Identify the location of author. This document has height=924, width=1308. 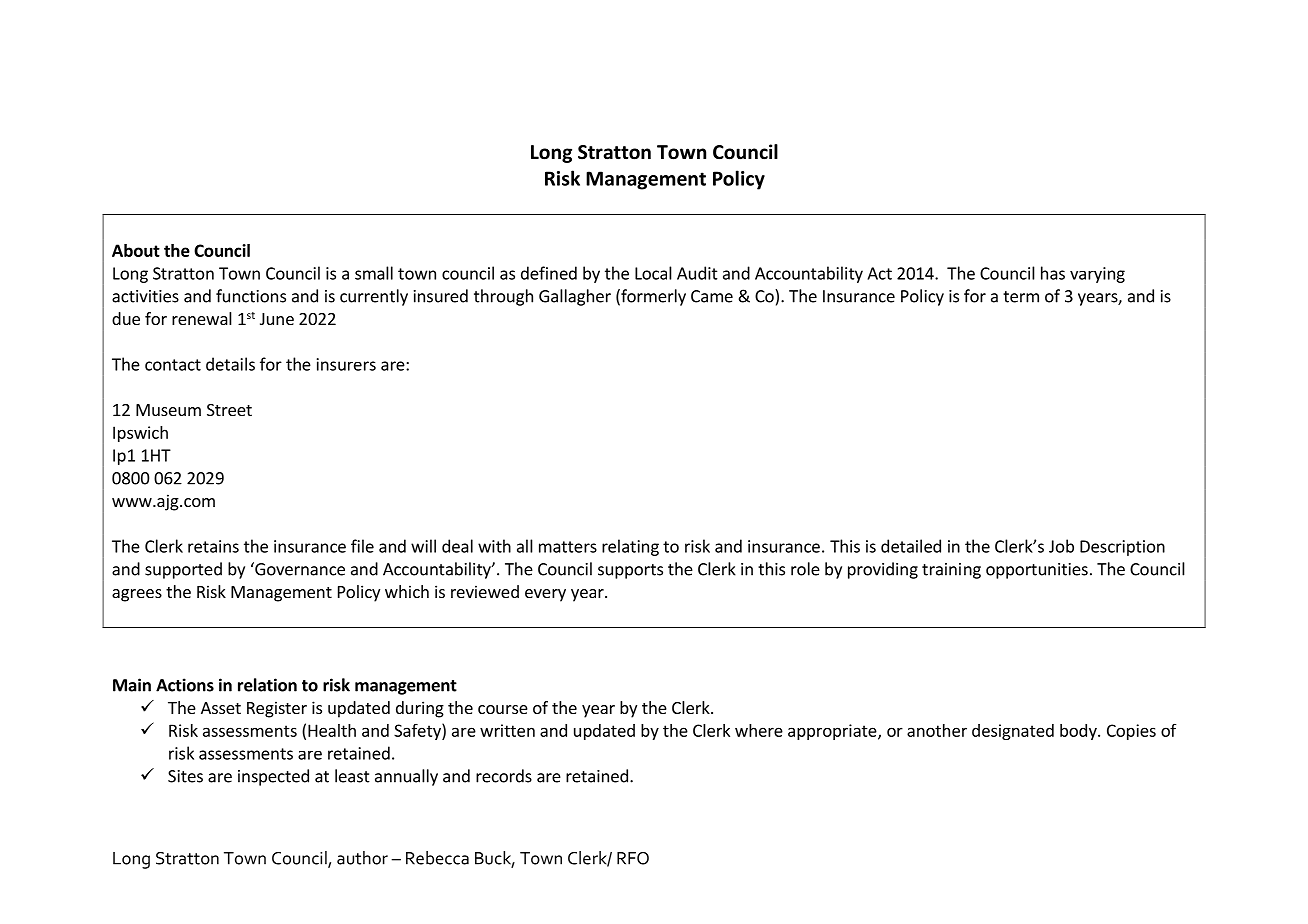
(362, 858).
